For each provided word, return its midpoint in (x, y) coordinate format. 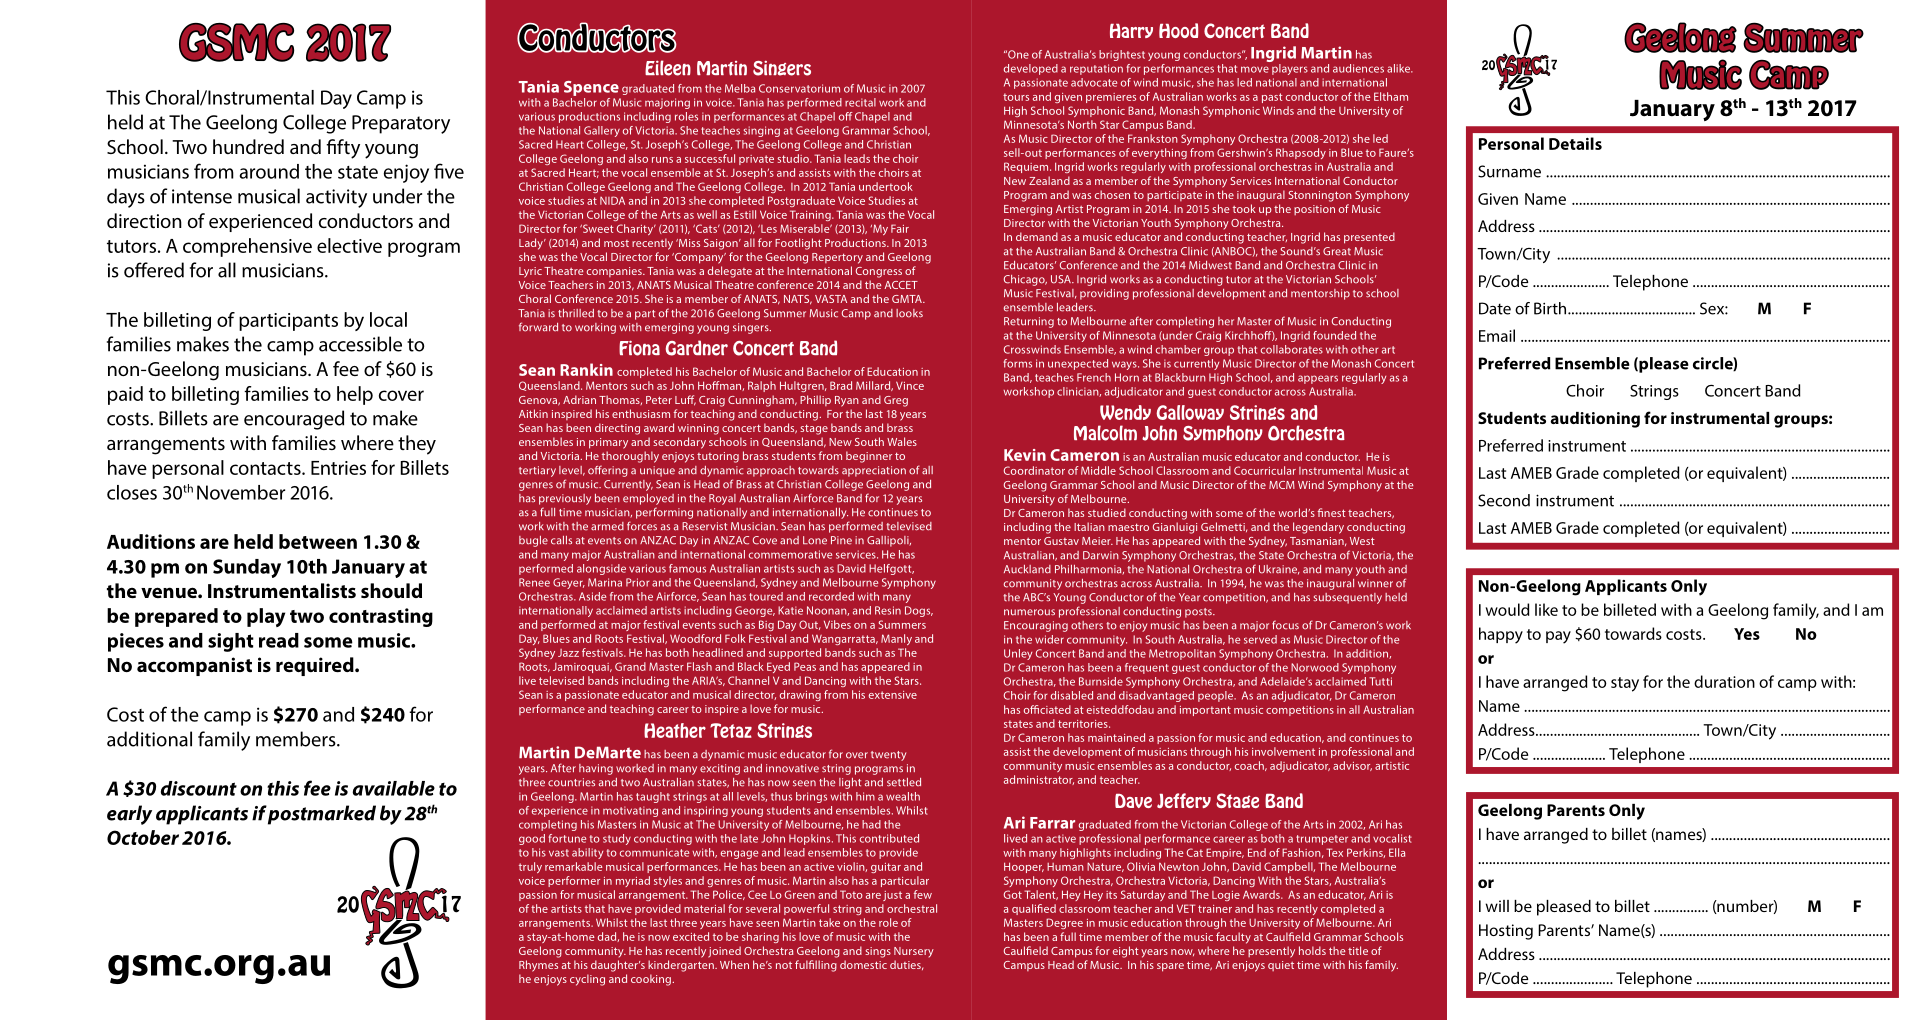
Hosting (1506, 932)
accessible (360, 344)
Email (1497, 335)
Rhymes (538, 966)
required (316, 666)
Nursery (914, 952)
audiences (1358, 68)
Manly (896, 639)
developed (1031, 69)
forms (1017, 363)
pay (1558, 637)
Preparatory (401, 124)
